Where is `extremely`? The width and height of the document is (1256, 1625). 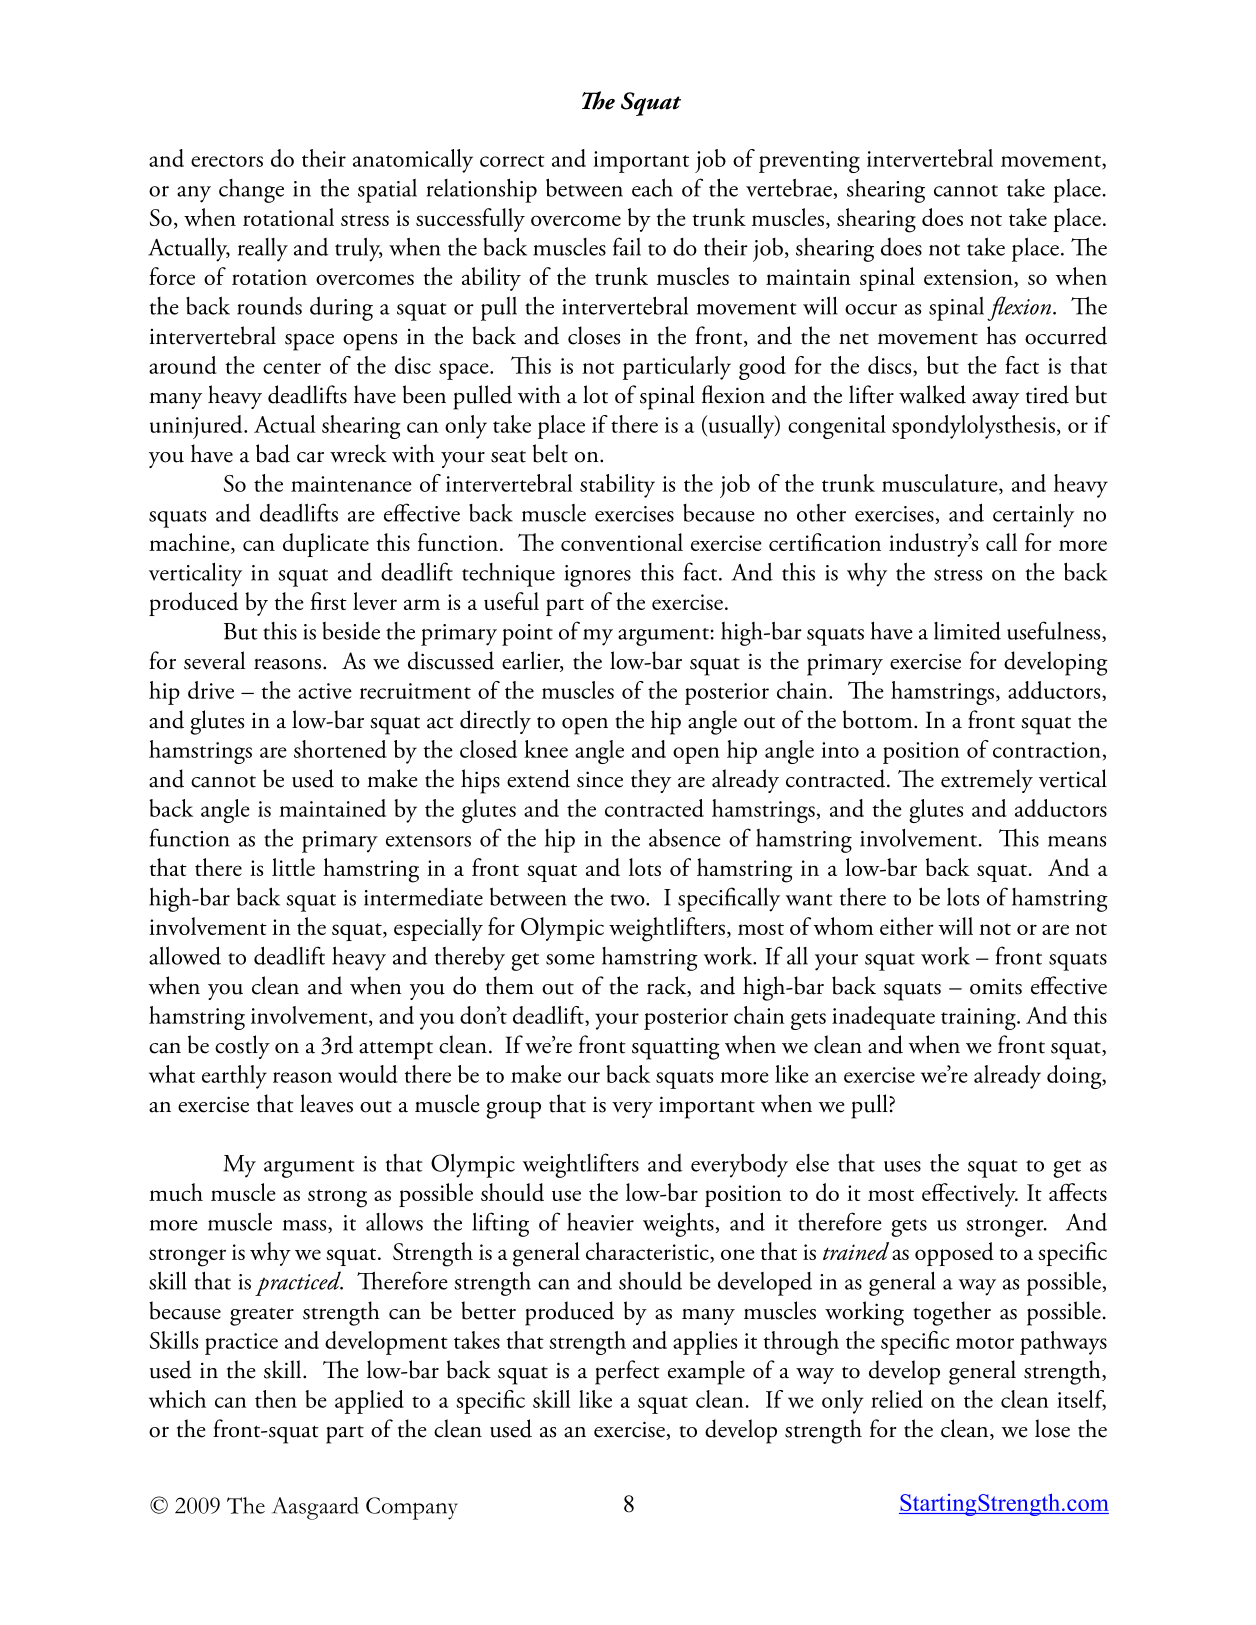
extremely is located at coordinates (987, 781).
